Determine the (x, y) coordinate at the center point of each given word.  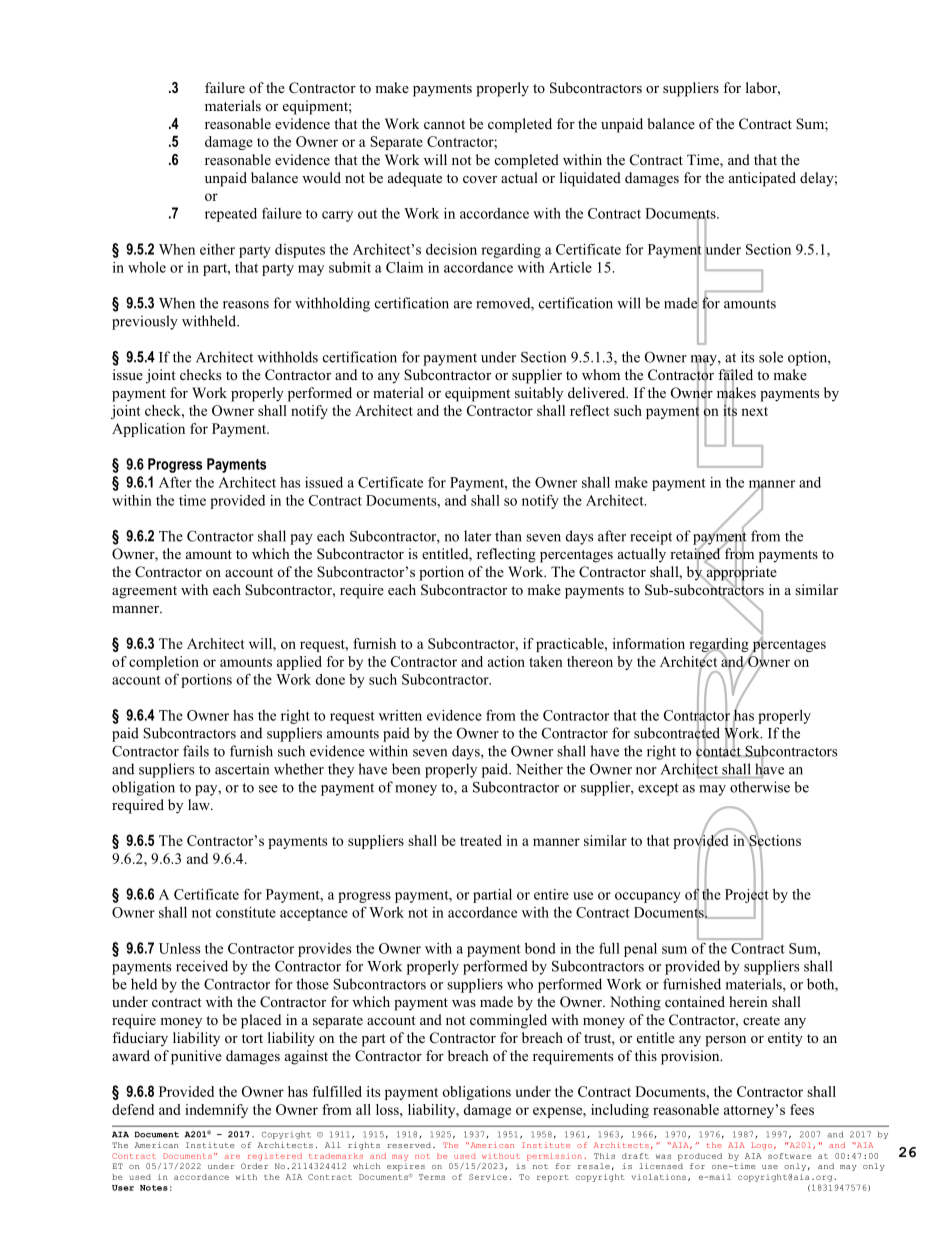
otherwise (760, 787)
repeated (231, 215)
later (477, 536)
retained (696, 554)
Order (254, 1166)
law (200, 804)
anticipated (762, 179)
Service (488, 1177)
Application (148, 430)
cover (480, 179)
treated (481, 840)
